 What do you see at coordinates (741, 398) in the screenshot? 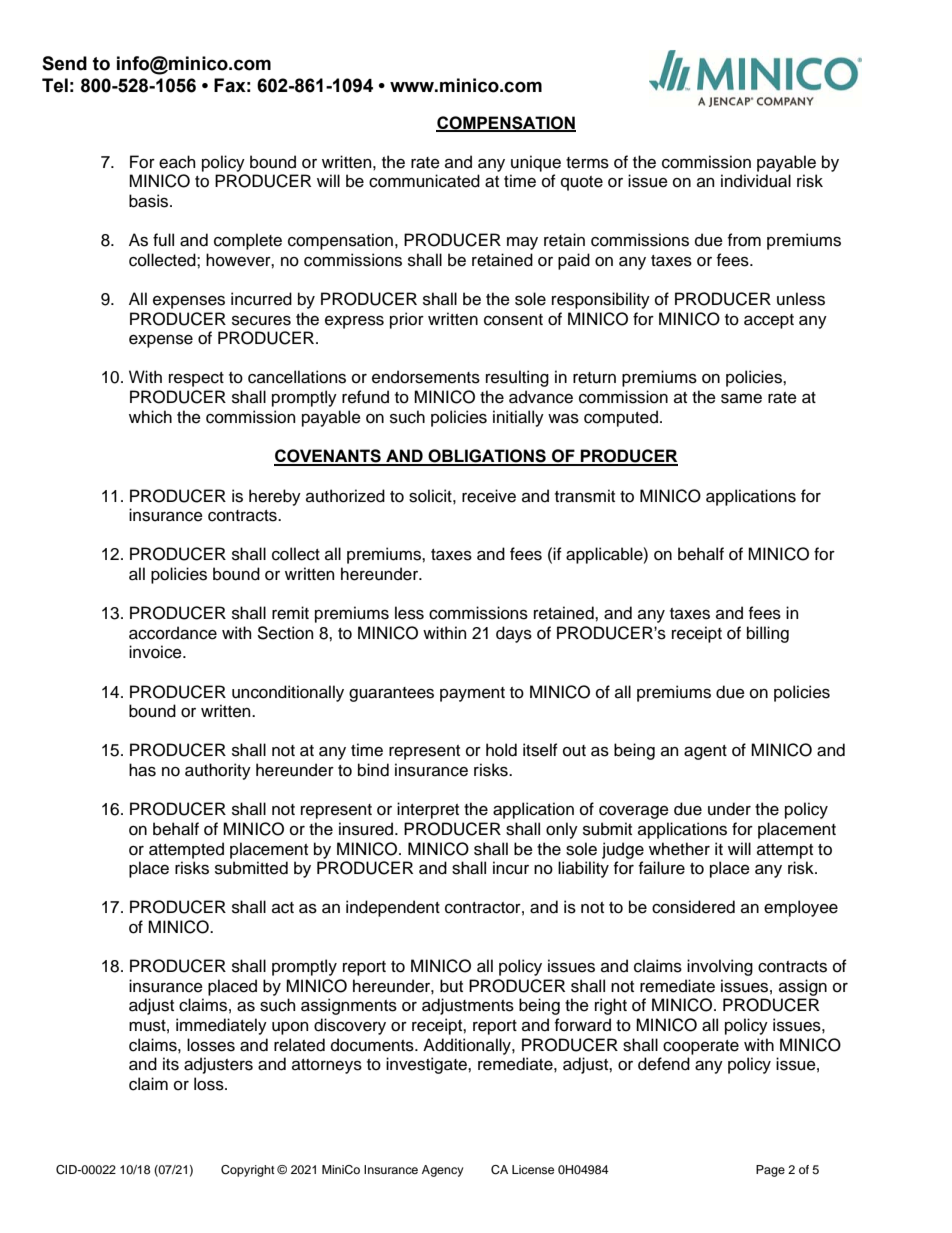
I see `same` at bounding box center [741, 398].
